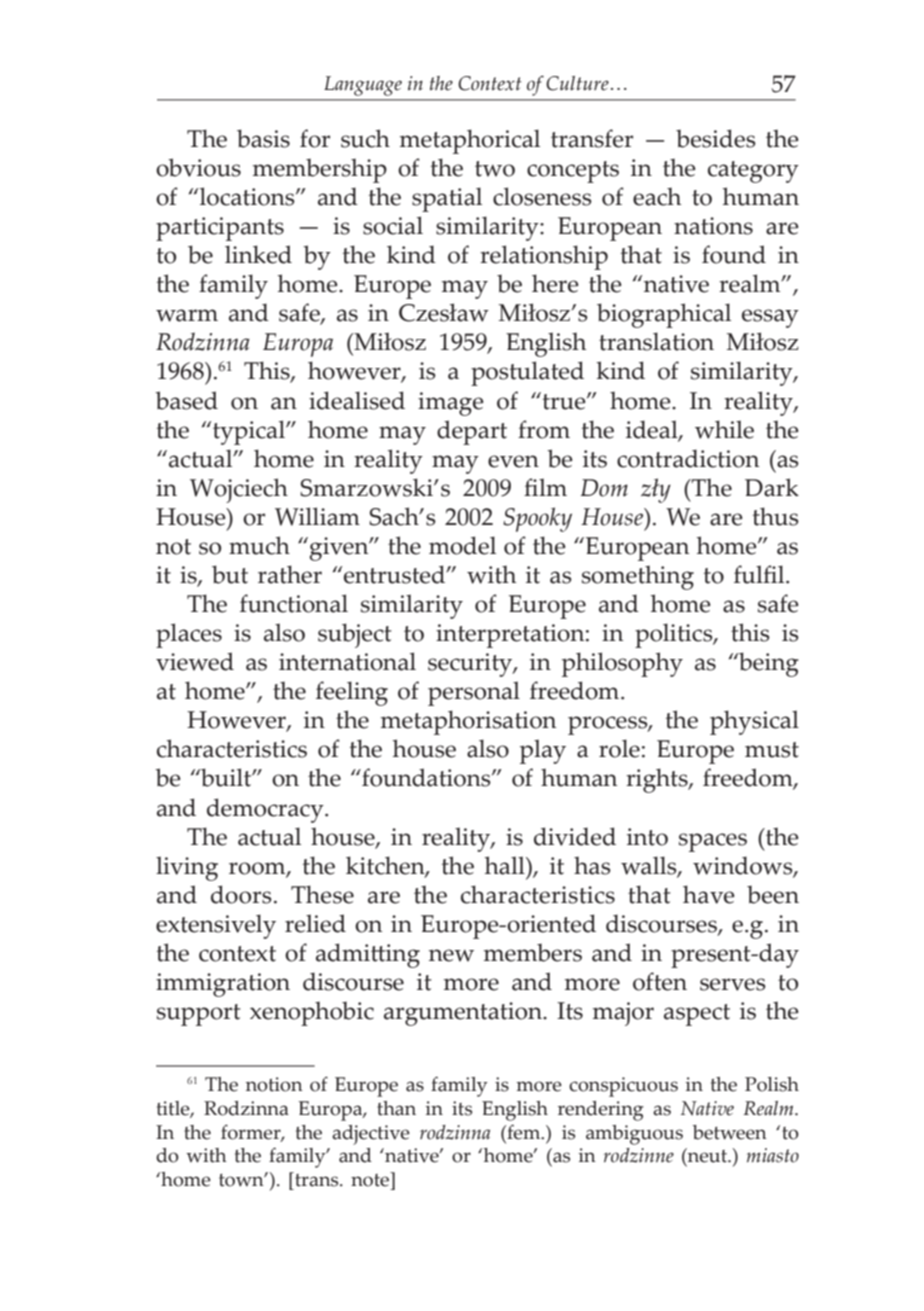  I want to click on being, so click(768, 664).
